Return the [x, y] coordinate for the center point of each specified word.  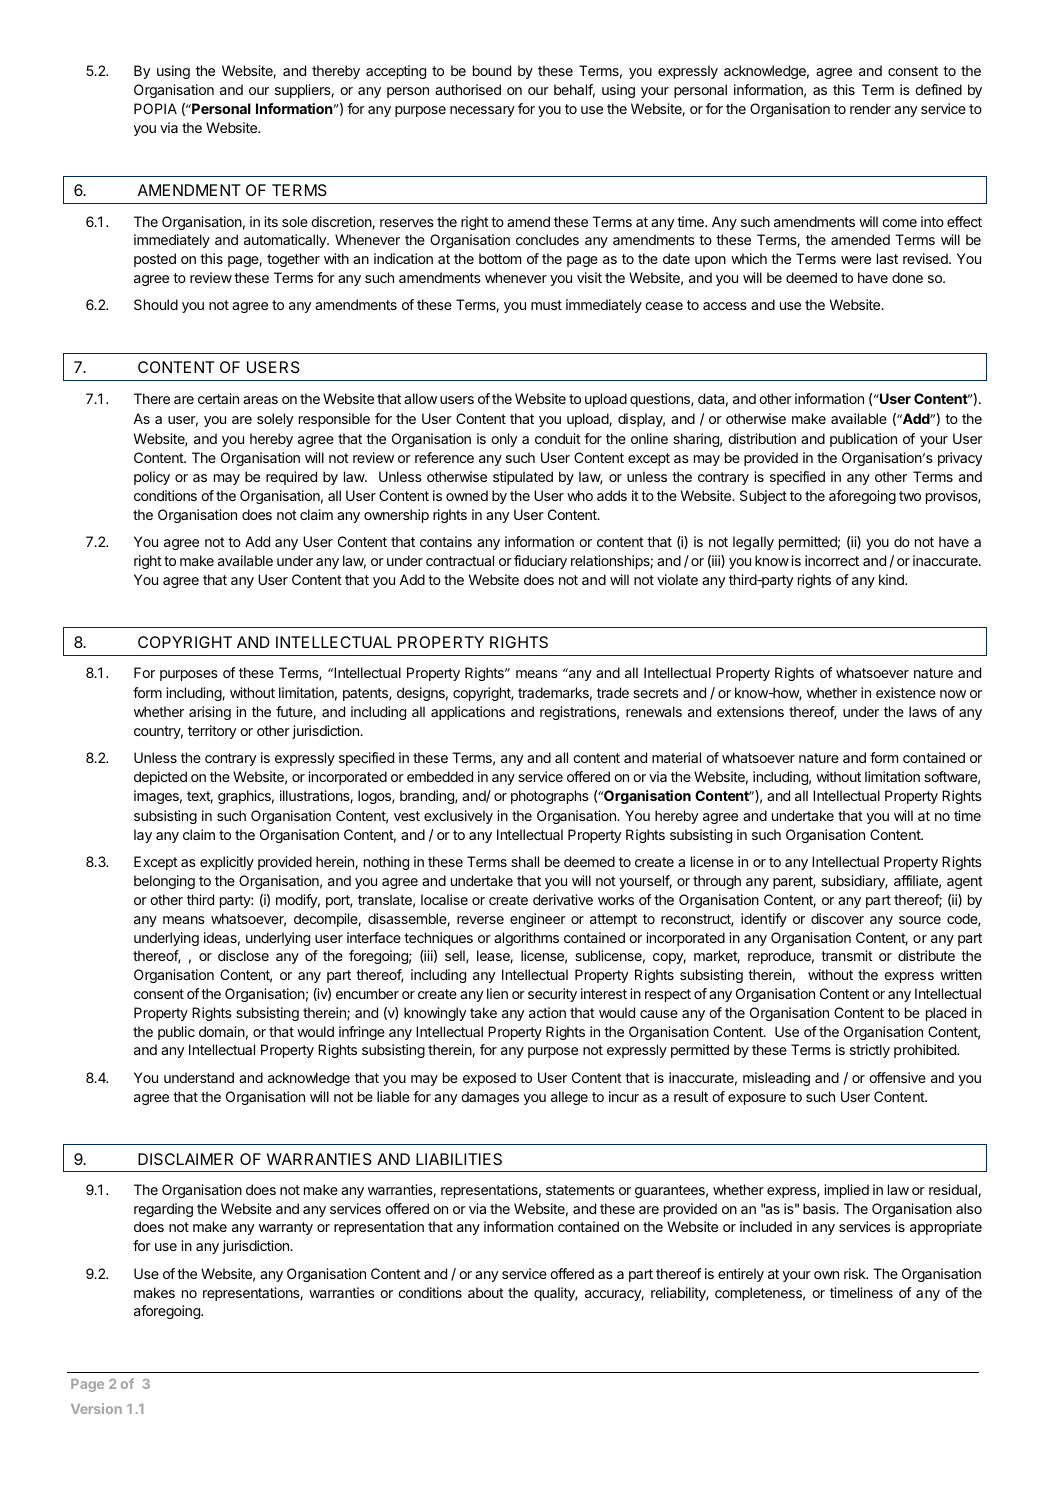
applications [468, 713]
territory [212, 732]
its [271, 221]
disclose [243, 955]
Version [96, 1408]
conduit [558, 438]
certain [218, 398]
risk [856, 1273]
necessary [482, 111]
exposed [489, 1079]
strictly [870, 1051]
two [910, 496]
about [486, 1292]
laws [923, 711]
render [870, 108]
